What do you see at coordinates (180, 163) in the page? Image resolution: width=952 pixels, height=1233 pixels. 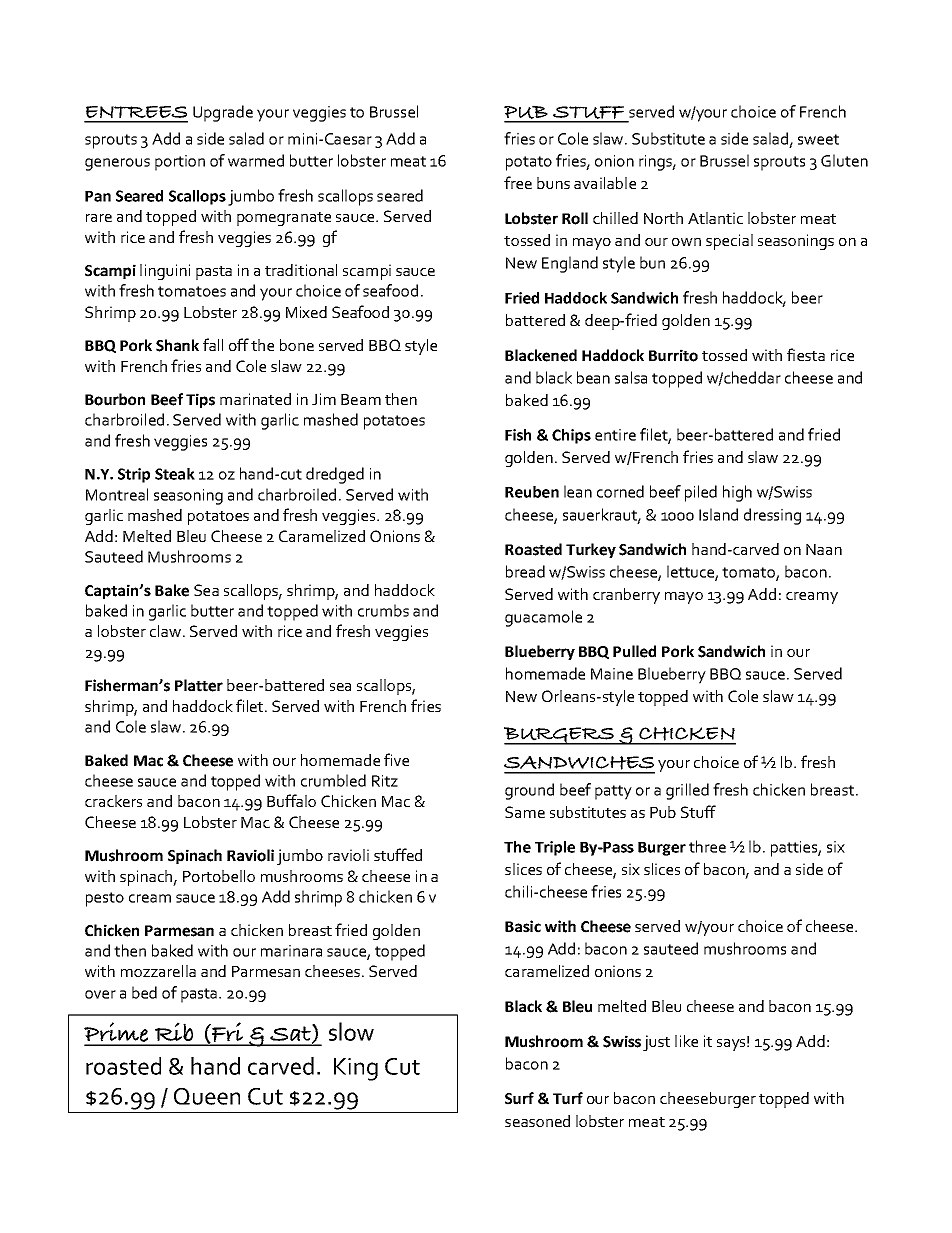 I see `portion` at bounding box center [180, 163].
